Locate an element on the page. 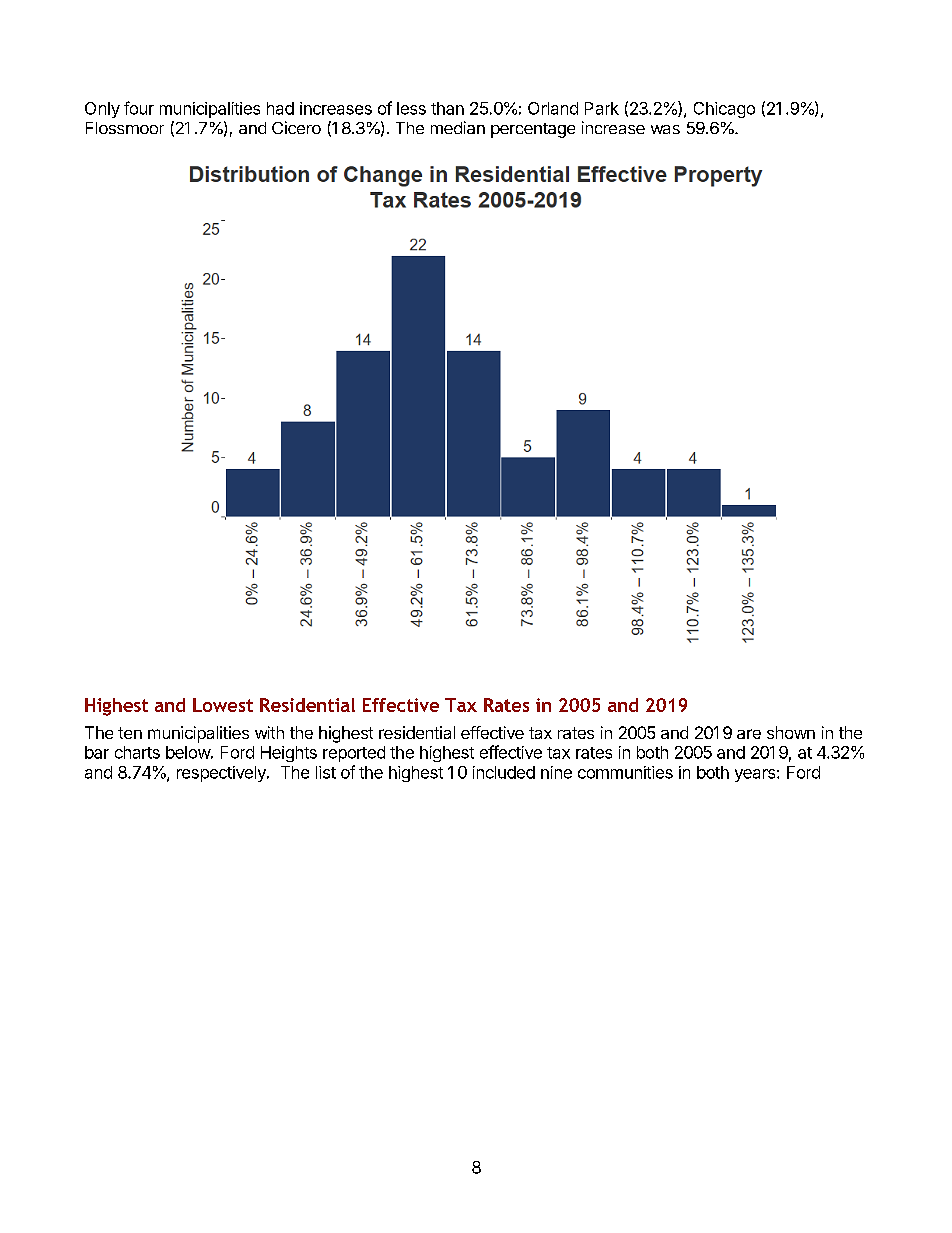  ten is located at coordinates (130, 733).
